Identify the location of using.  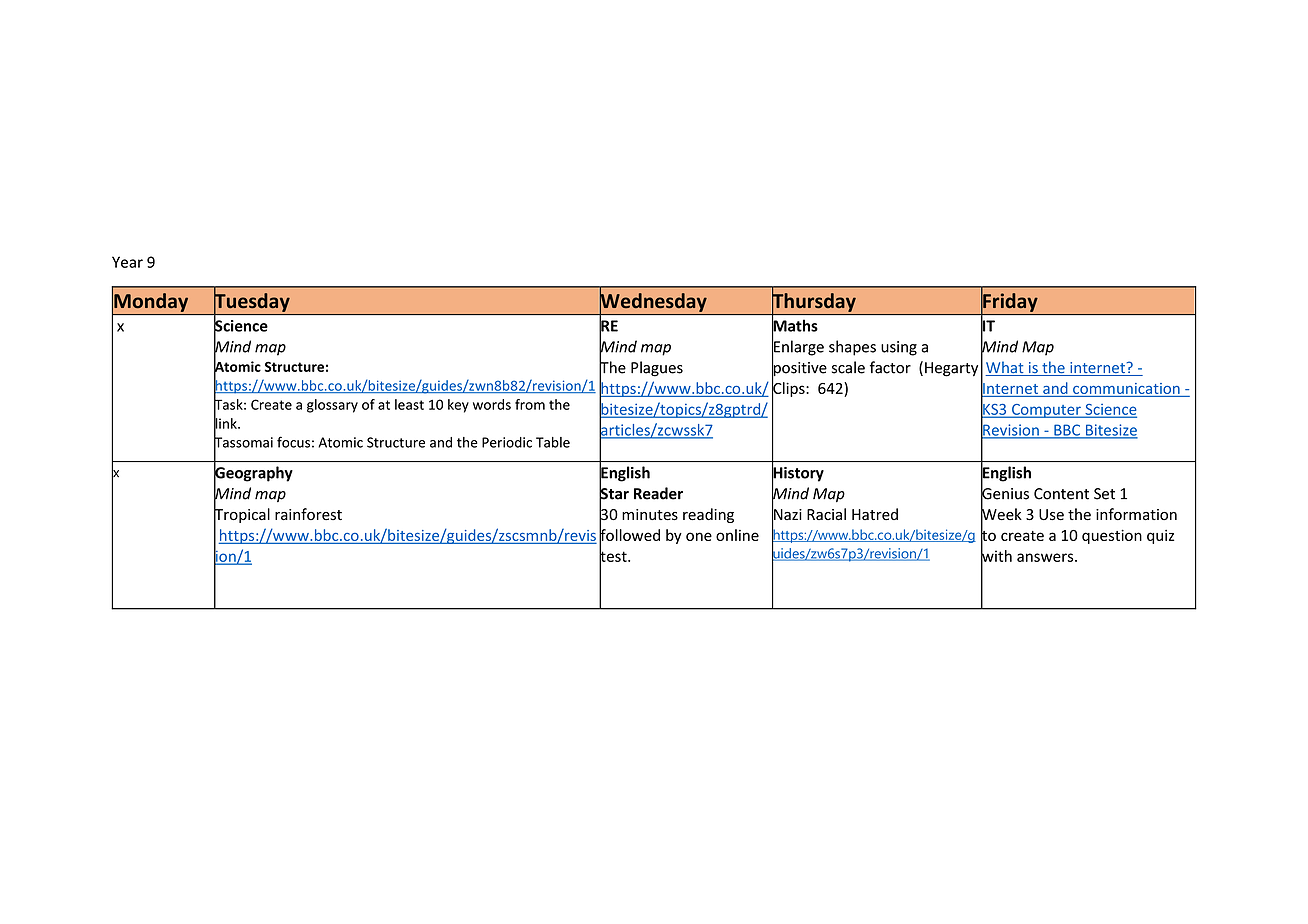
(899, 348).
